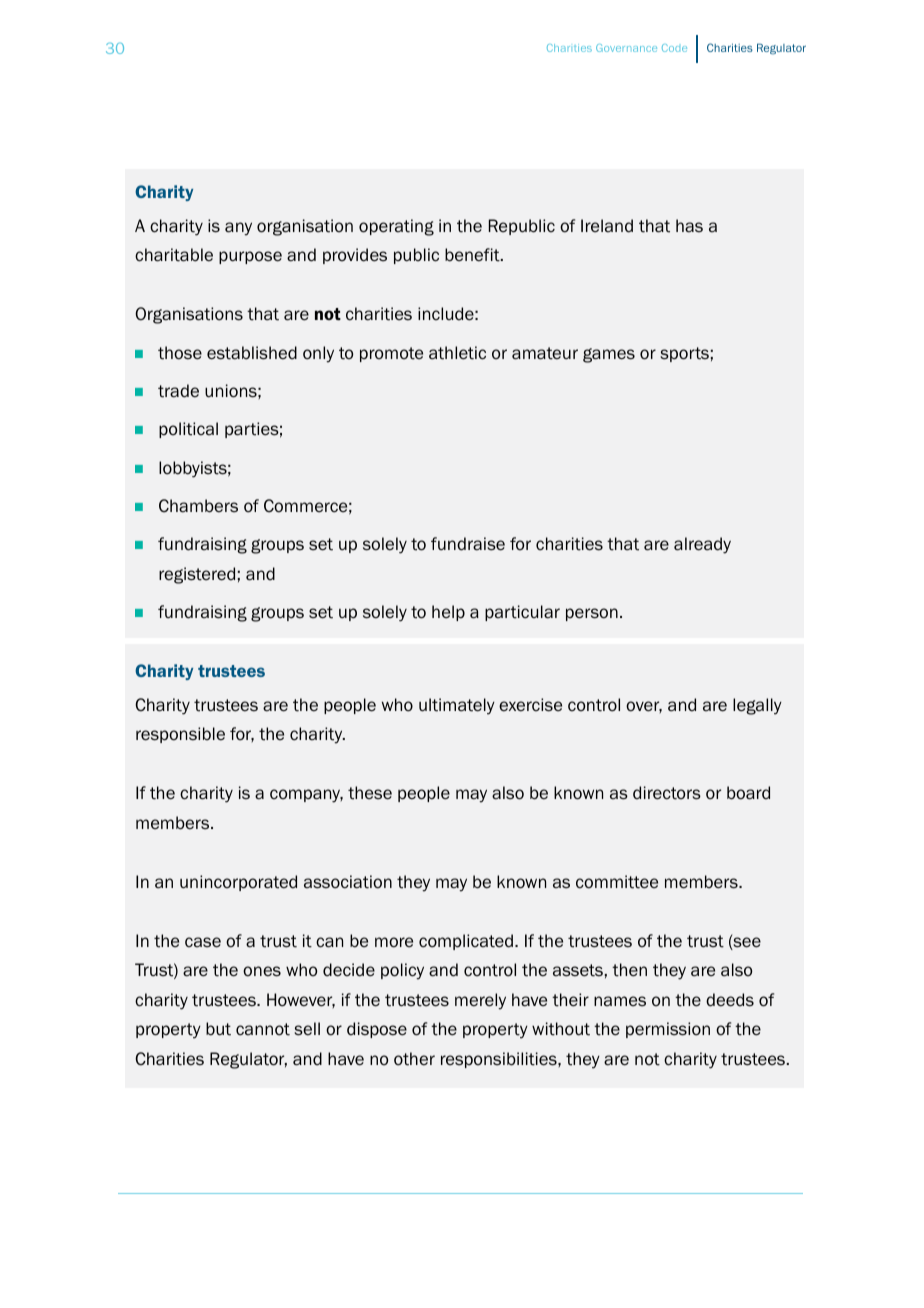 The height and width of the screenshot is (1308, 924). Describe the element at coordinates (250, 257) in the screenshot. I see `purpose` at that location.
